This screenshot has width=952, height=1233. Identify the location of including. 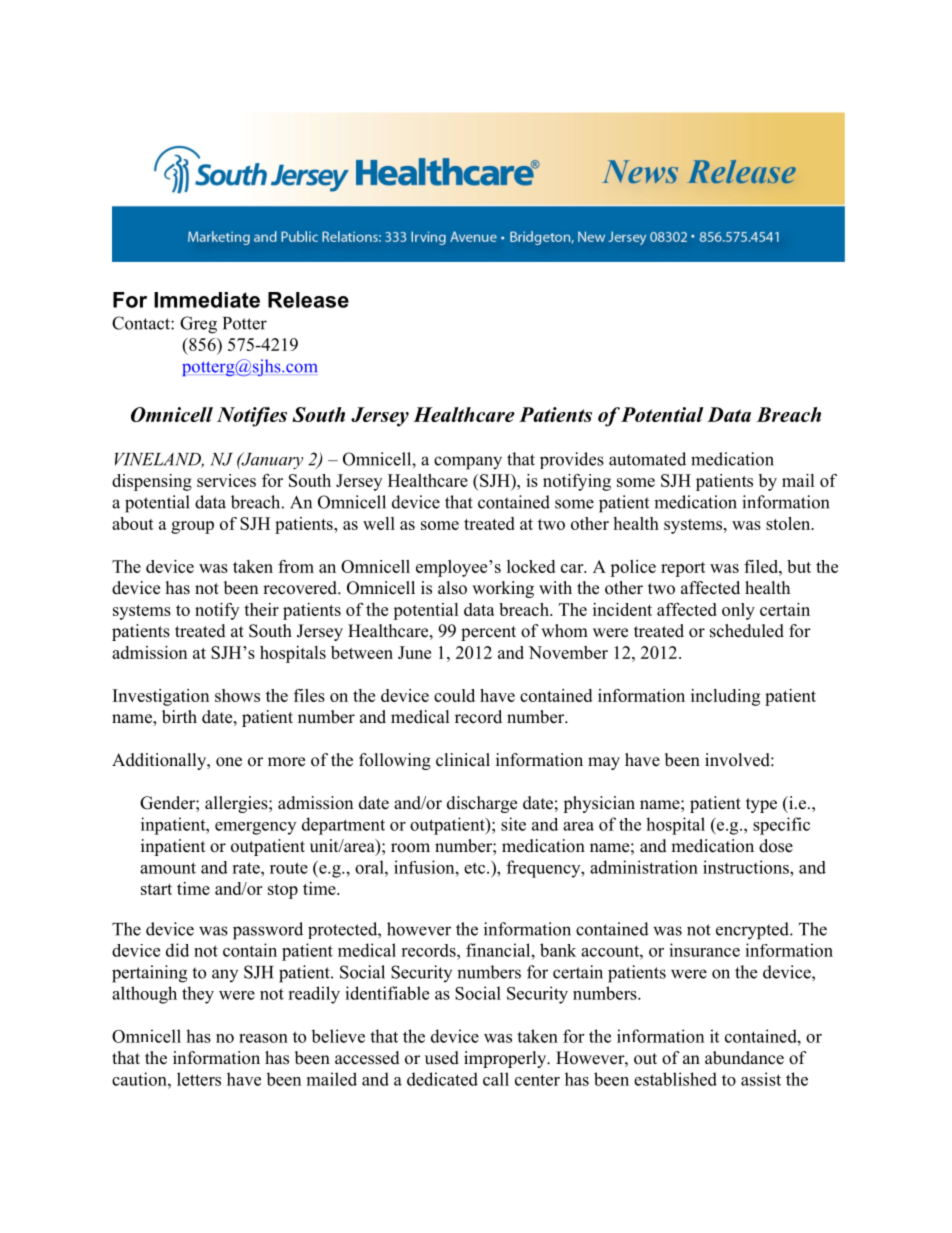
(725, 697).
